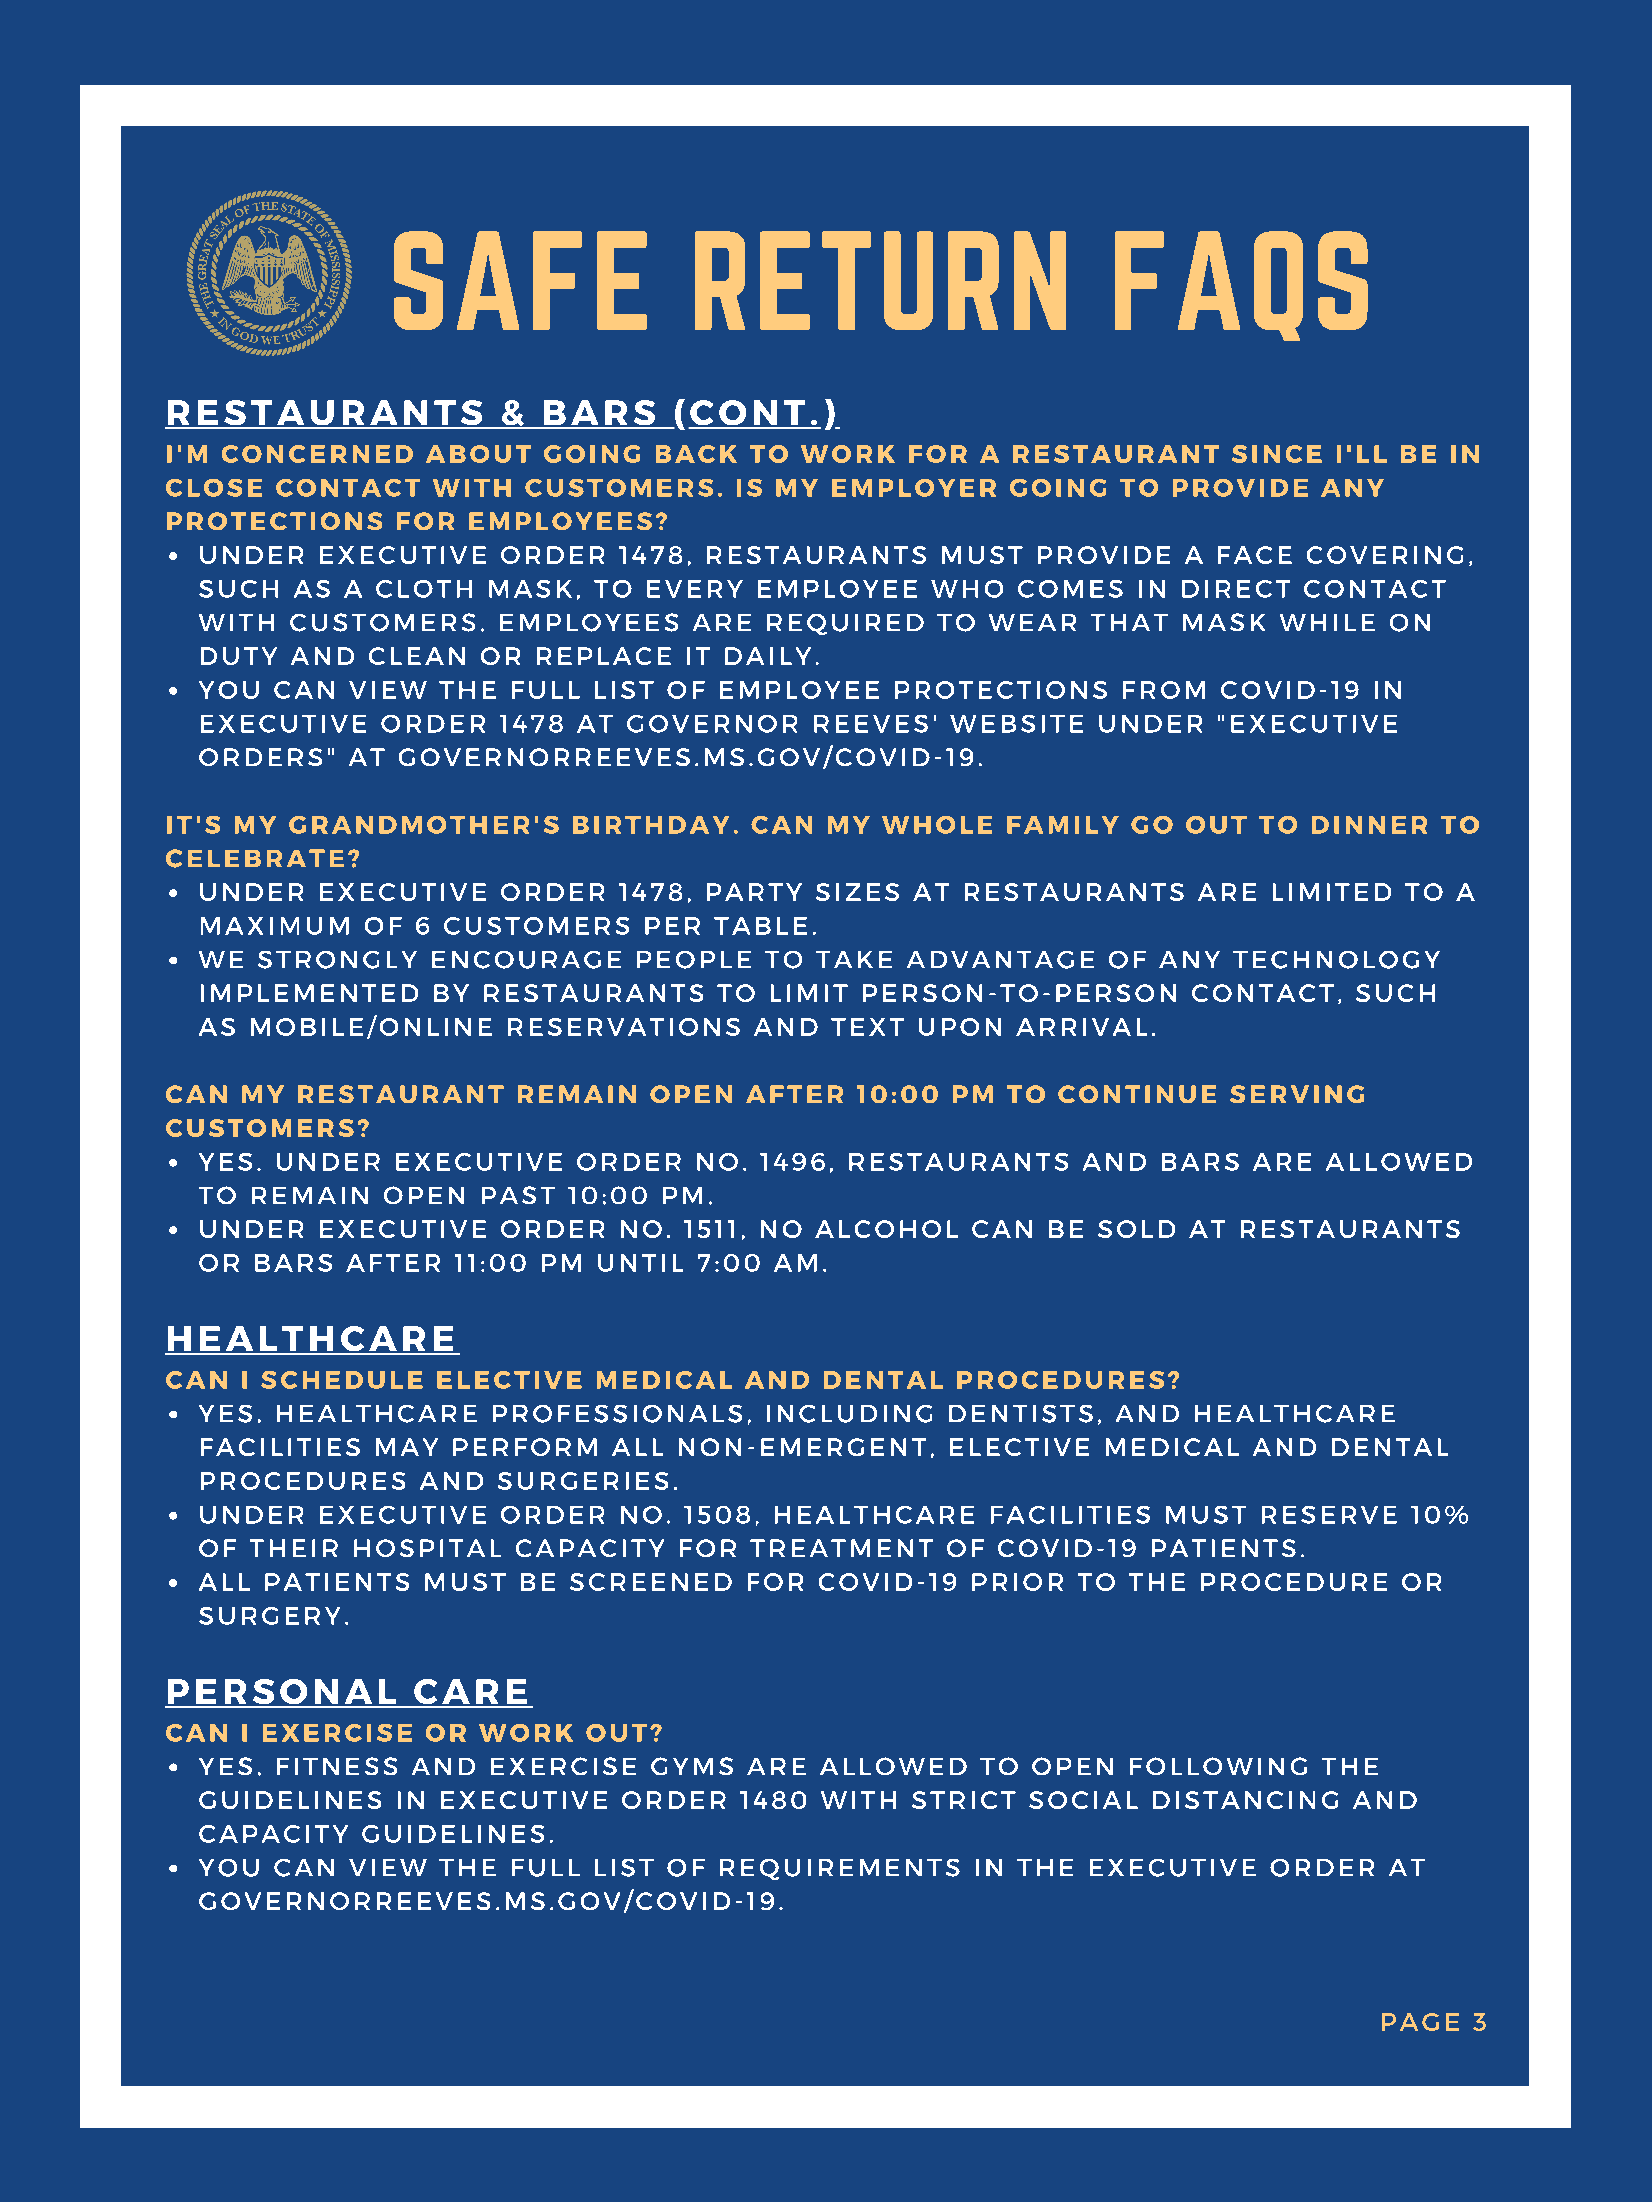 The width and height of the page is (1652, 2202). Describe the element at coordinates (1241, 286) in the page. I see `FAQS` at that location.
